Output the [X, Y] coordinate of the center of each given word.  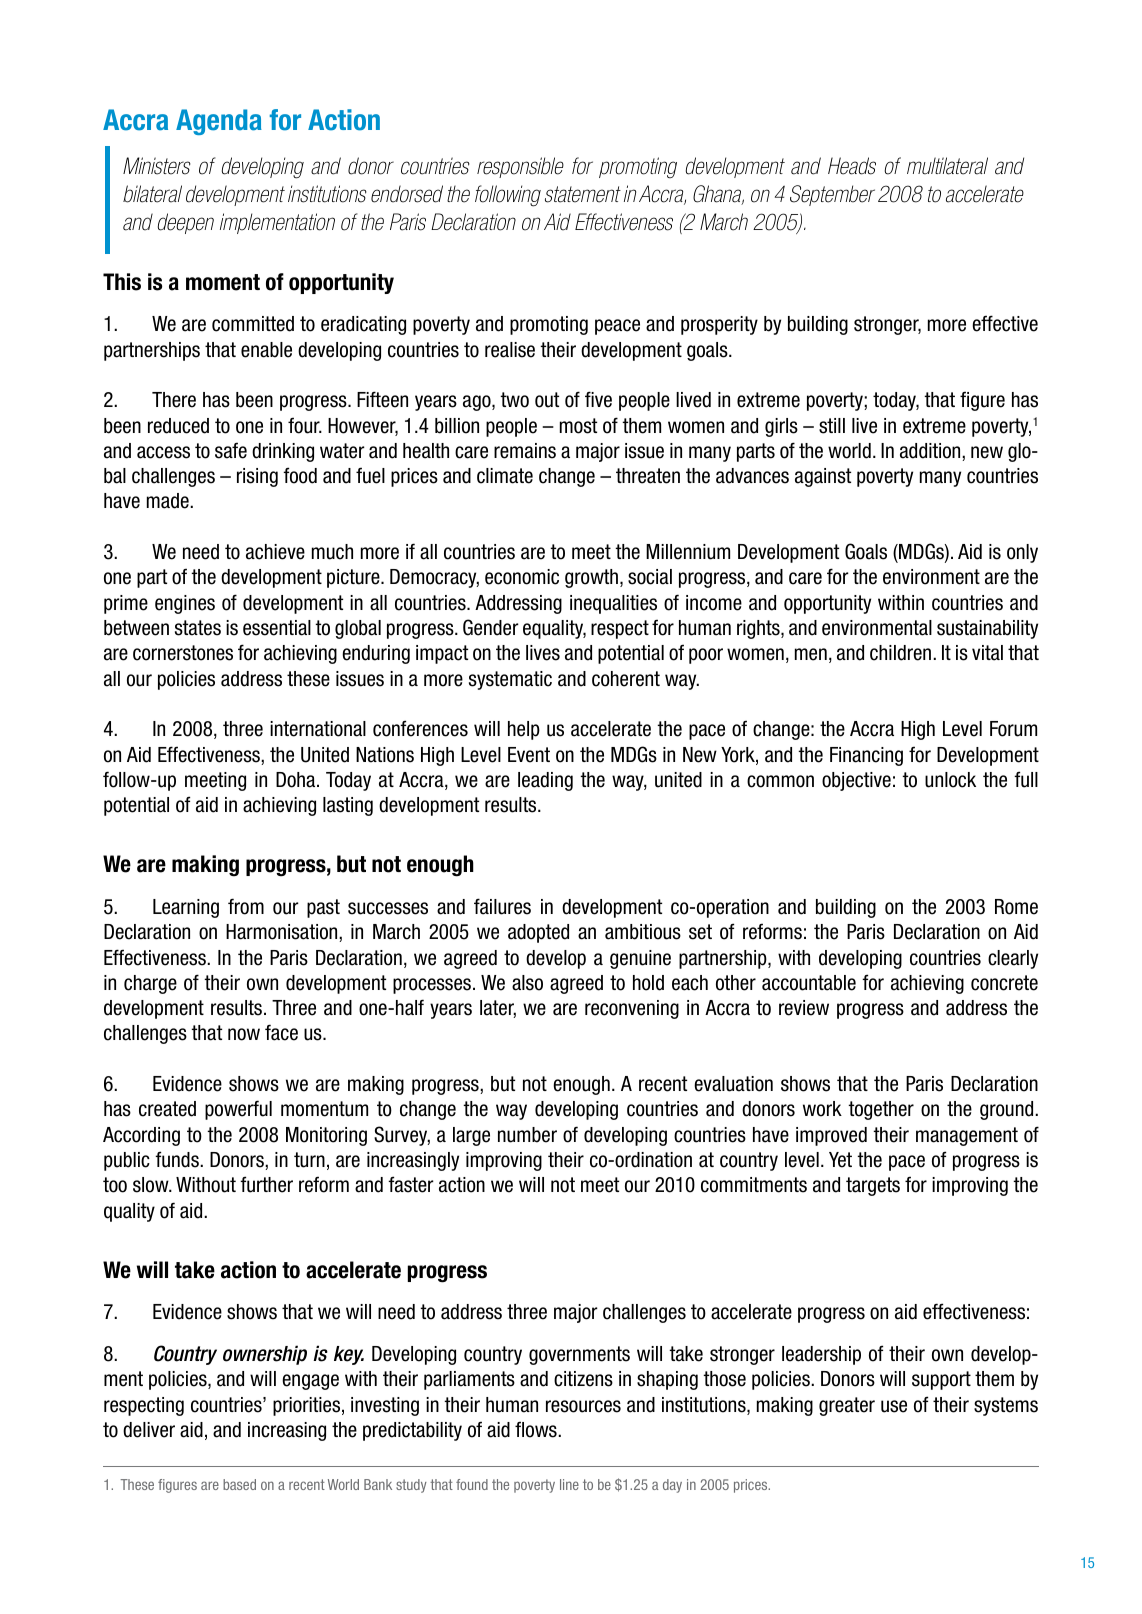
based [239, 1484]
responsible [520, 167]
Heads [852, 166]
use [894, 1406]
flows [537, 1429]
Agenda [219, 122]
